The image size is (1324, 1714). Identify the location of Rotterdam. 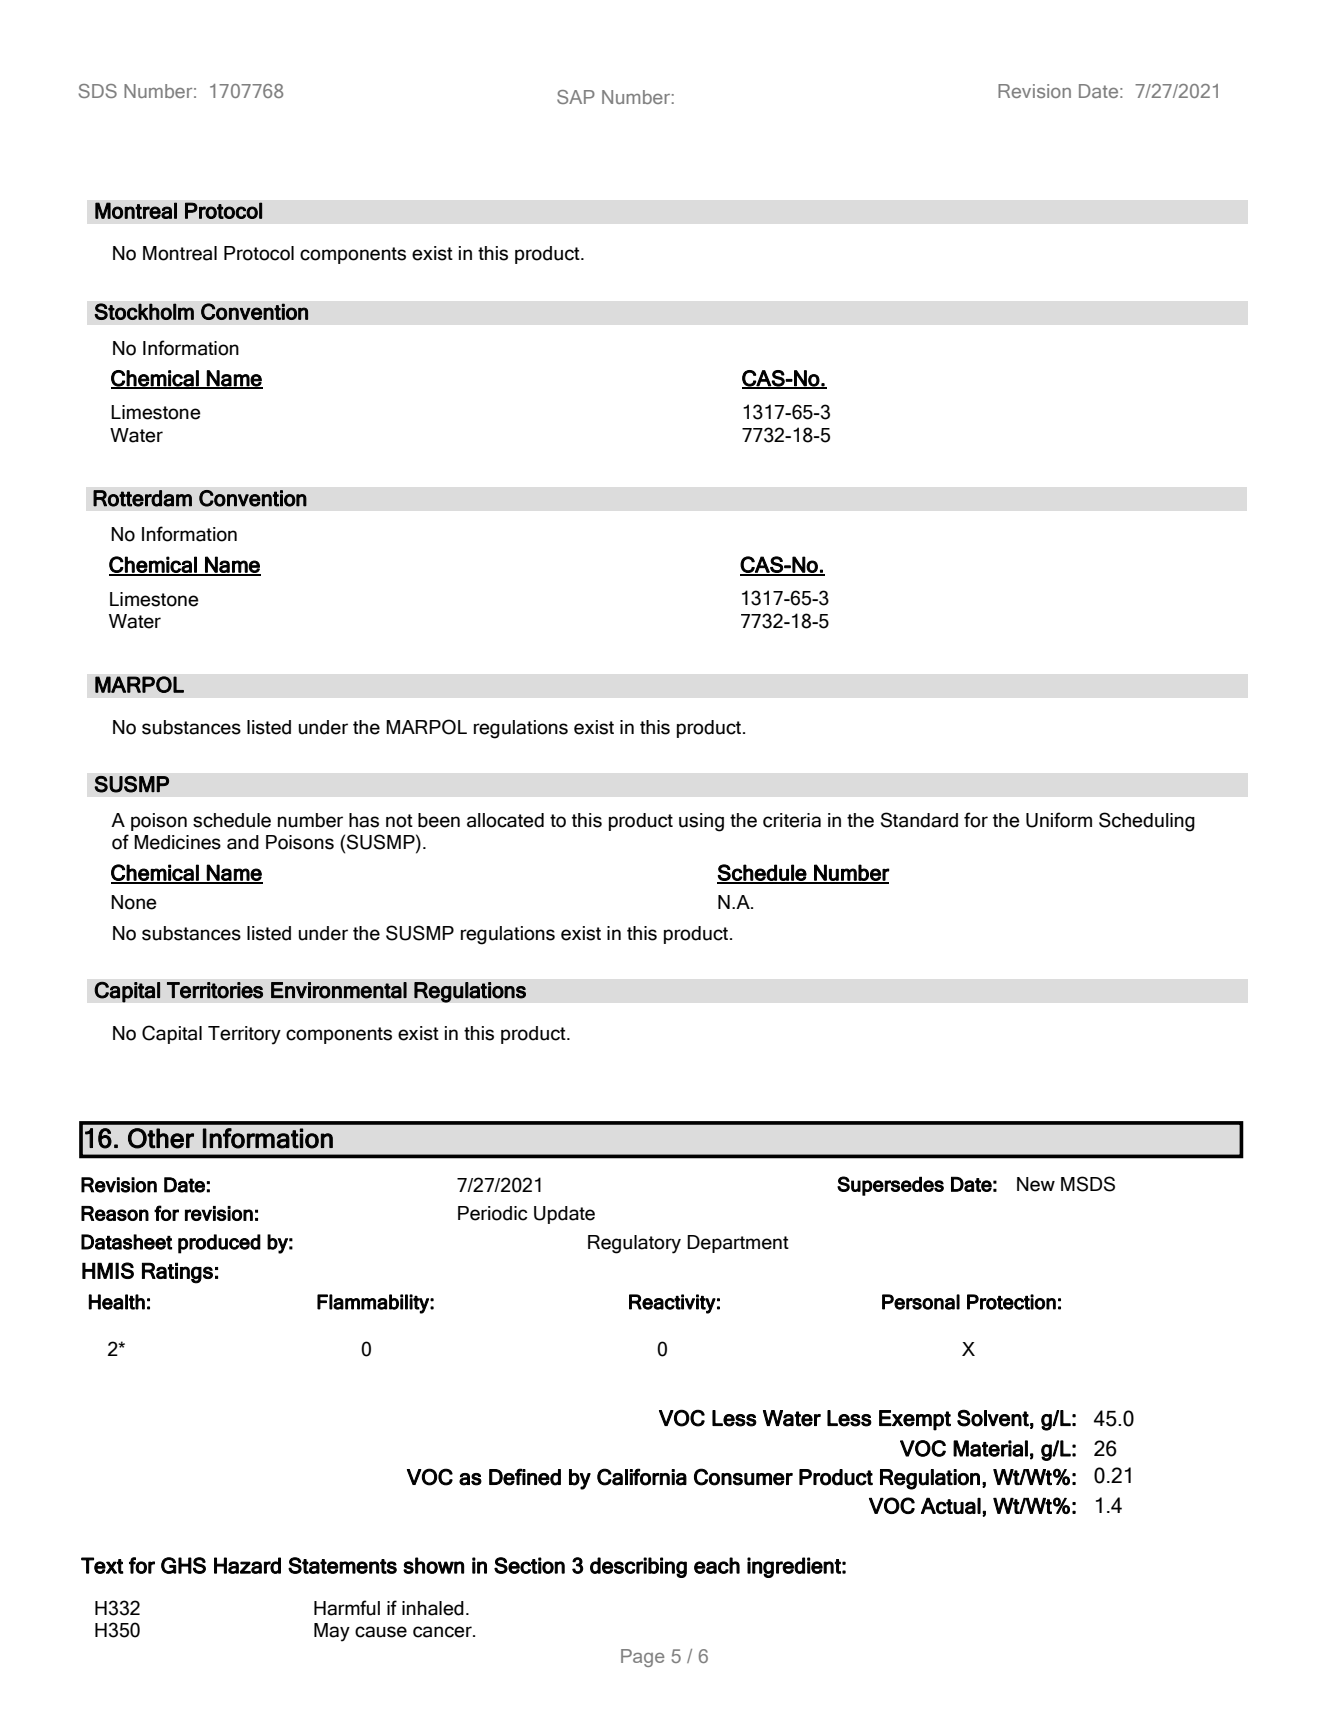
(142, 498).
